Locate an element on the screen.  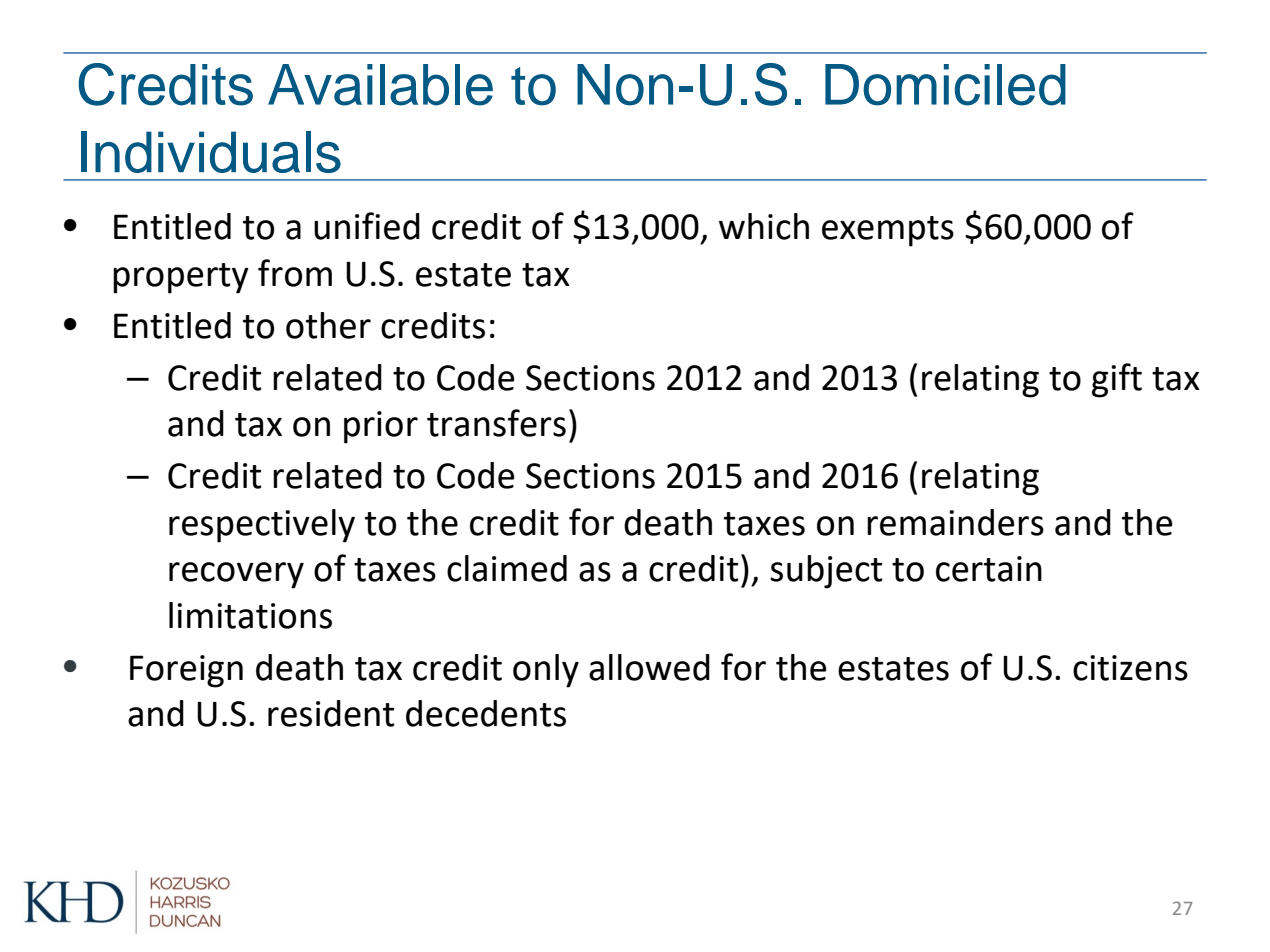
from is located at coordinates (295, 273).
